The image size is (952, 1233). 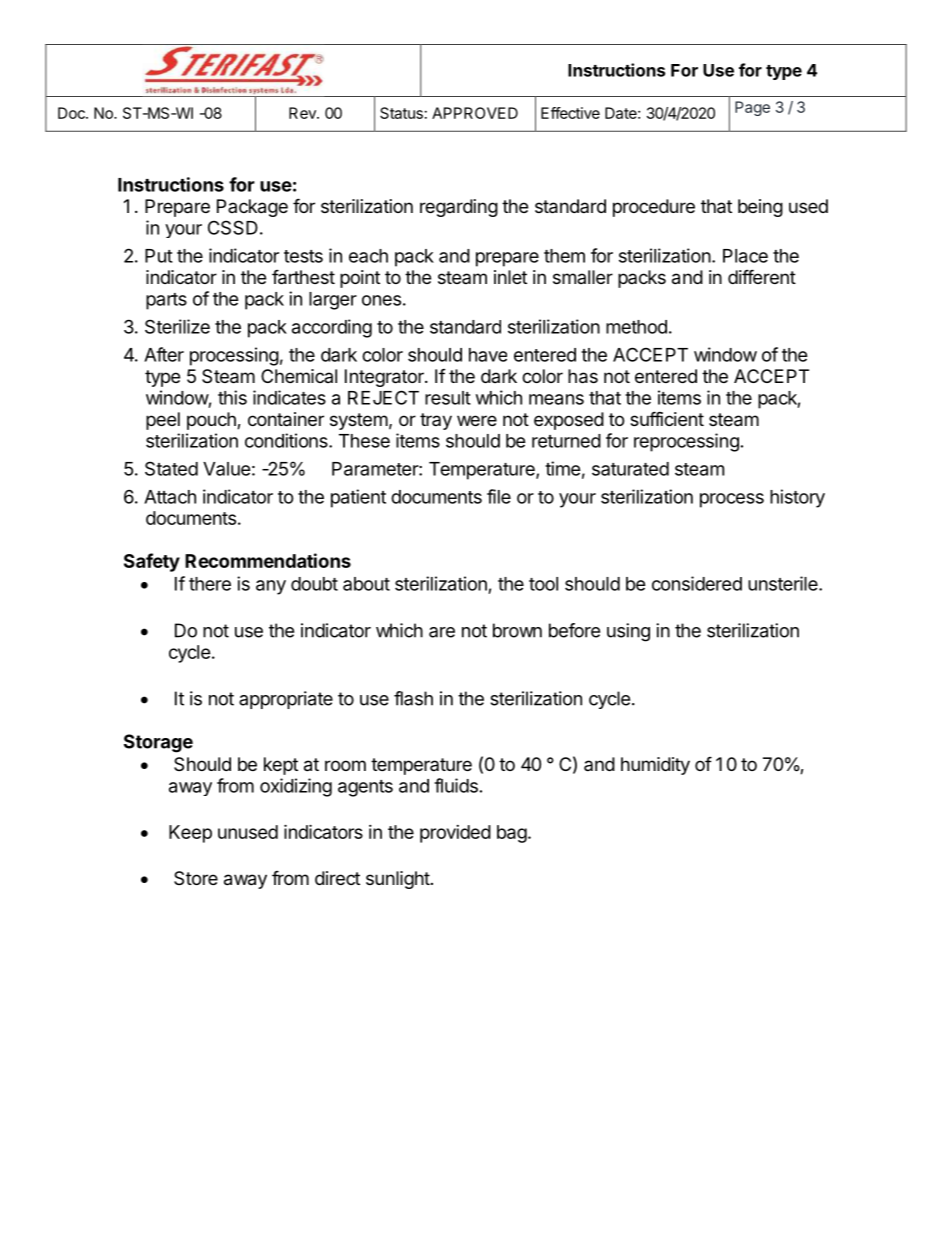 What do you see at coordinates (752, 108) in the image?
I see `Page` at bounding box center [752, 108].
